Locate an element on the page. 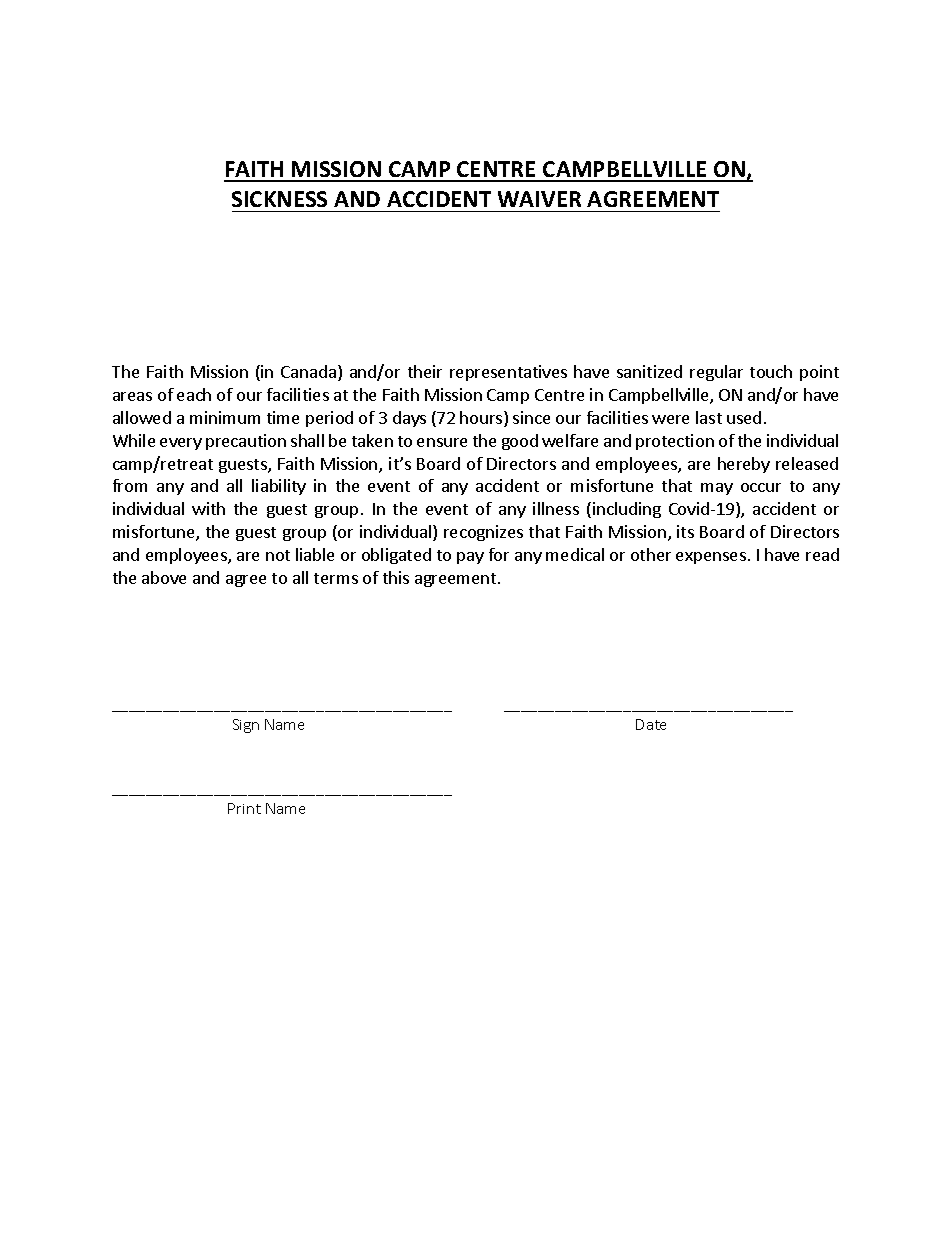  may is located at coordinates (717, 489).
